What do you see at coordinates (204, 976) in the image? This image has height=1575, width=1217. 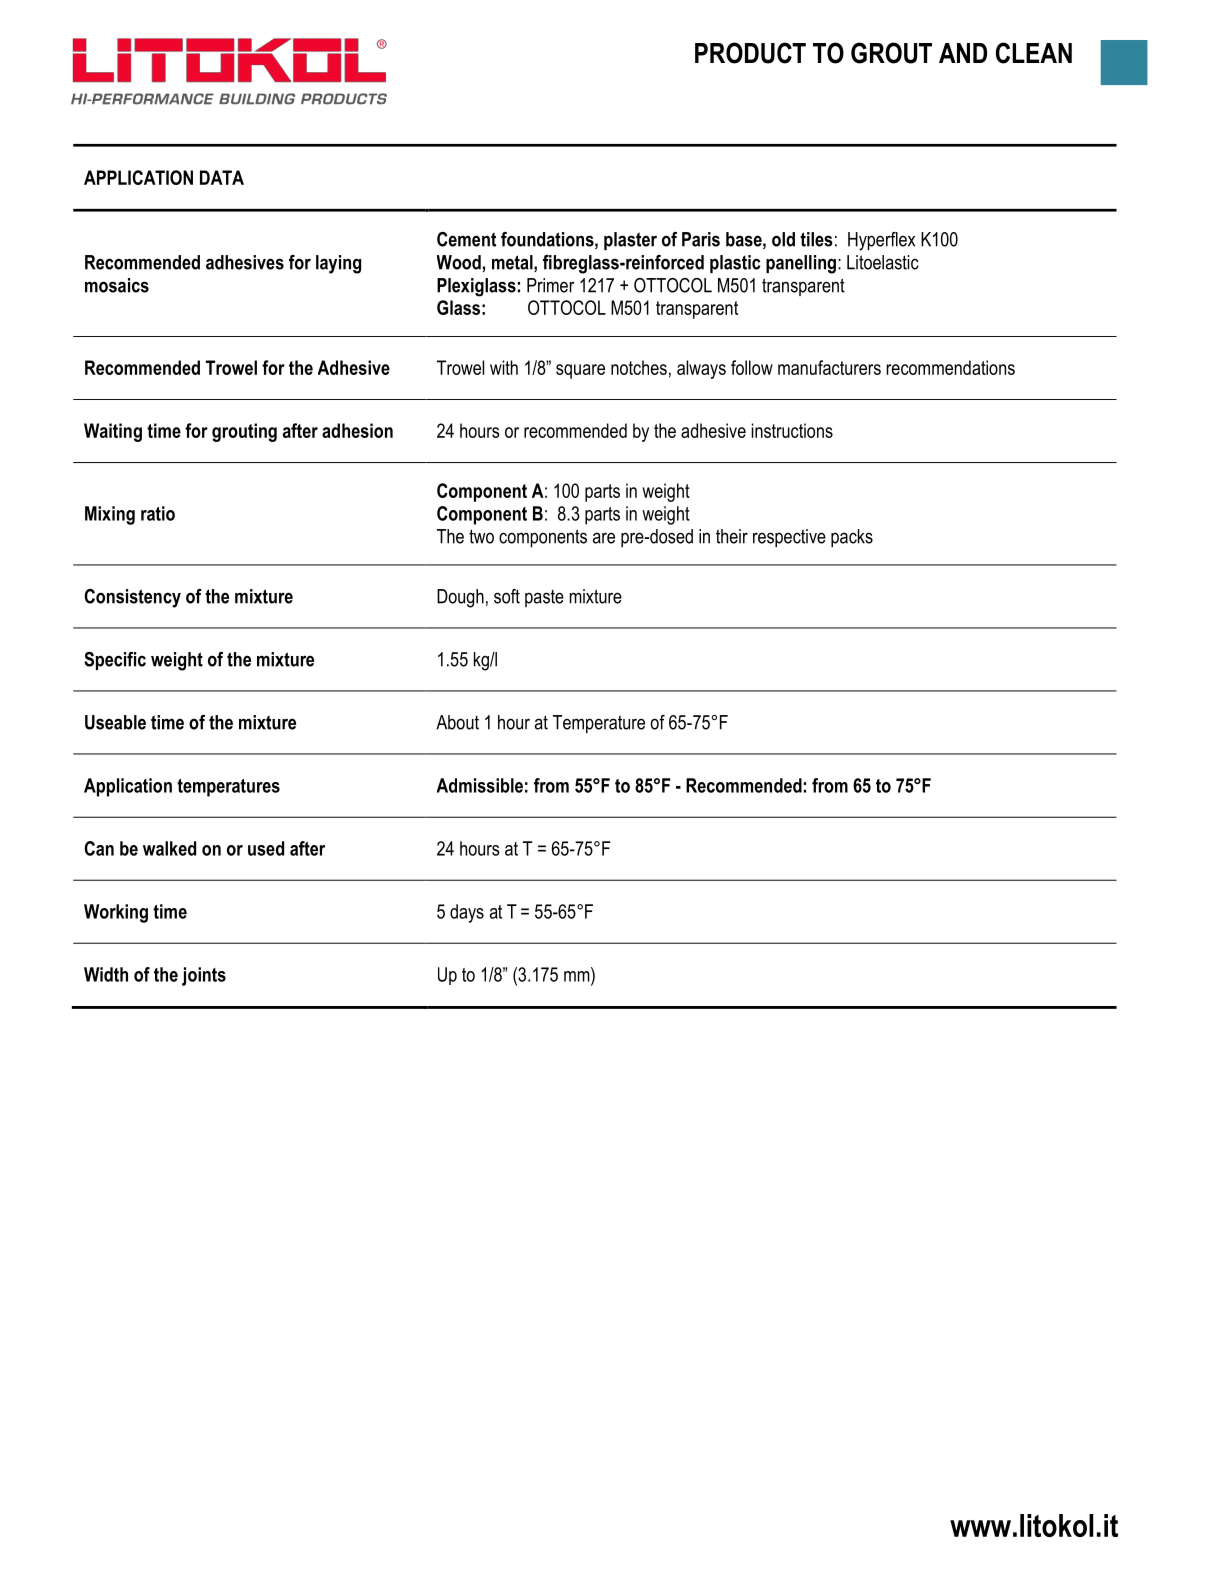 I see `joints` at bounding box center [204, 976].
